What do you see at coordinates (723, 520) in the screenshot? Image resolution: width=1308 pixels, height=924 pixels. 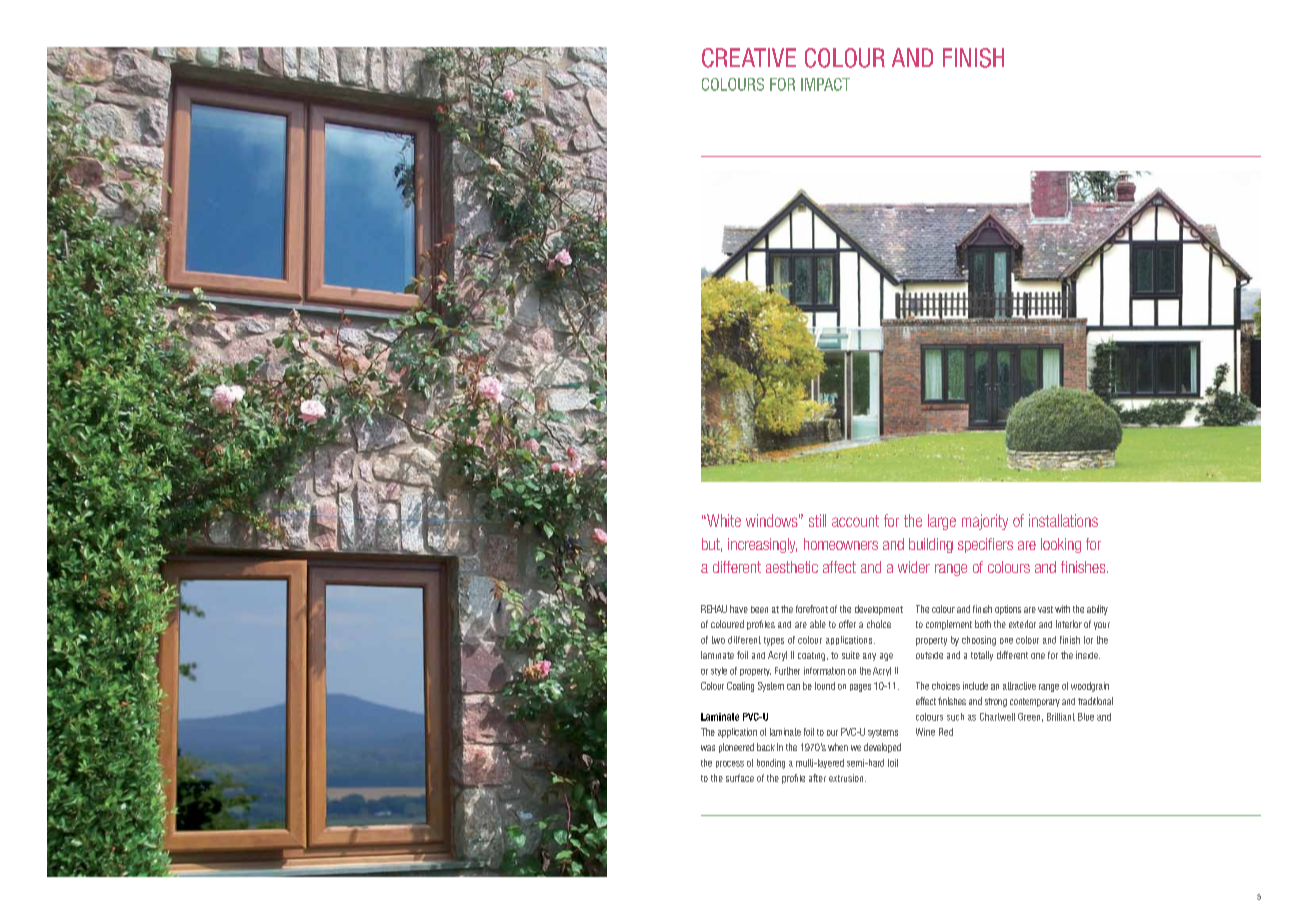 I see `White` at bounding box center [723, 520].
